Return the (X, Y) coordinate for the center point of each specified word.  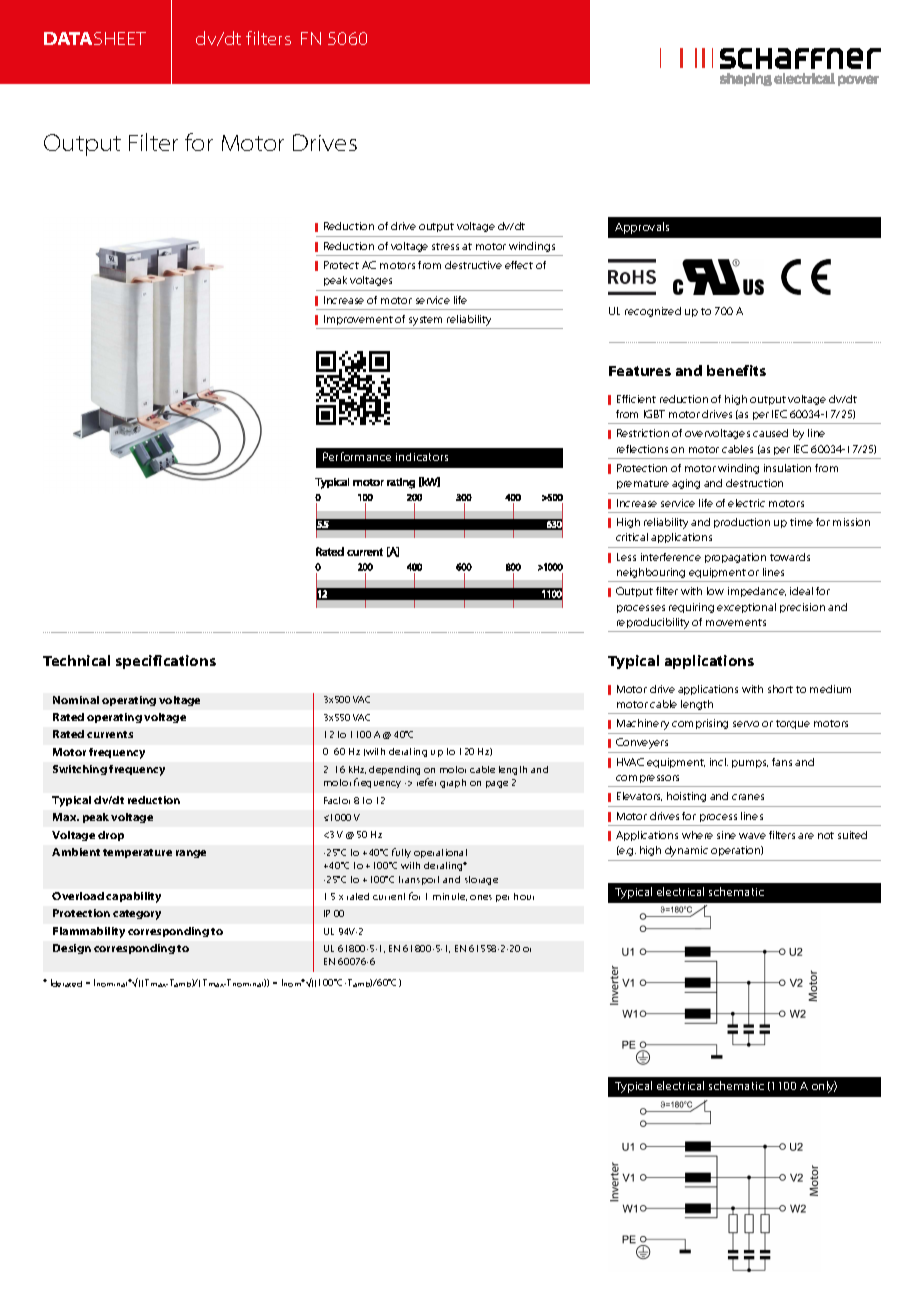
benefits (736, 370)
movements (736, 622)
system (425, 321)
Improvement (358, 320)
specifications (166, 662)
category (137, 915)
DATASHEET (95, 38)
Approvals (642, 228)
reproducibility (653, 625)
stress (445, 246)
